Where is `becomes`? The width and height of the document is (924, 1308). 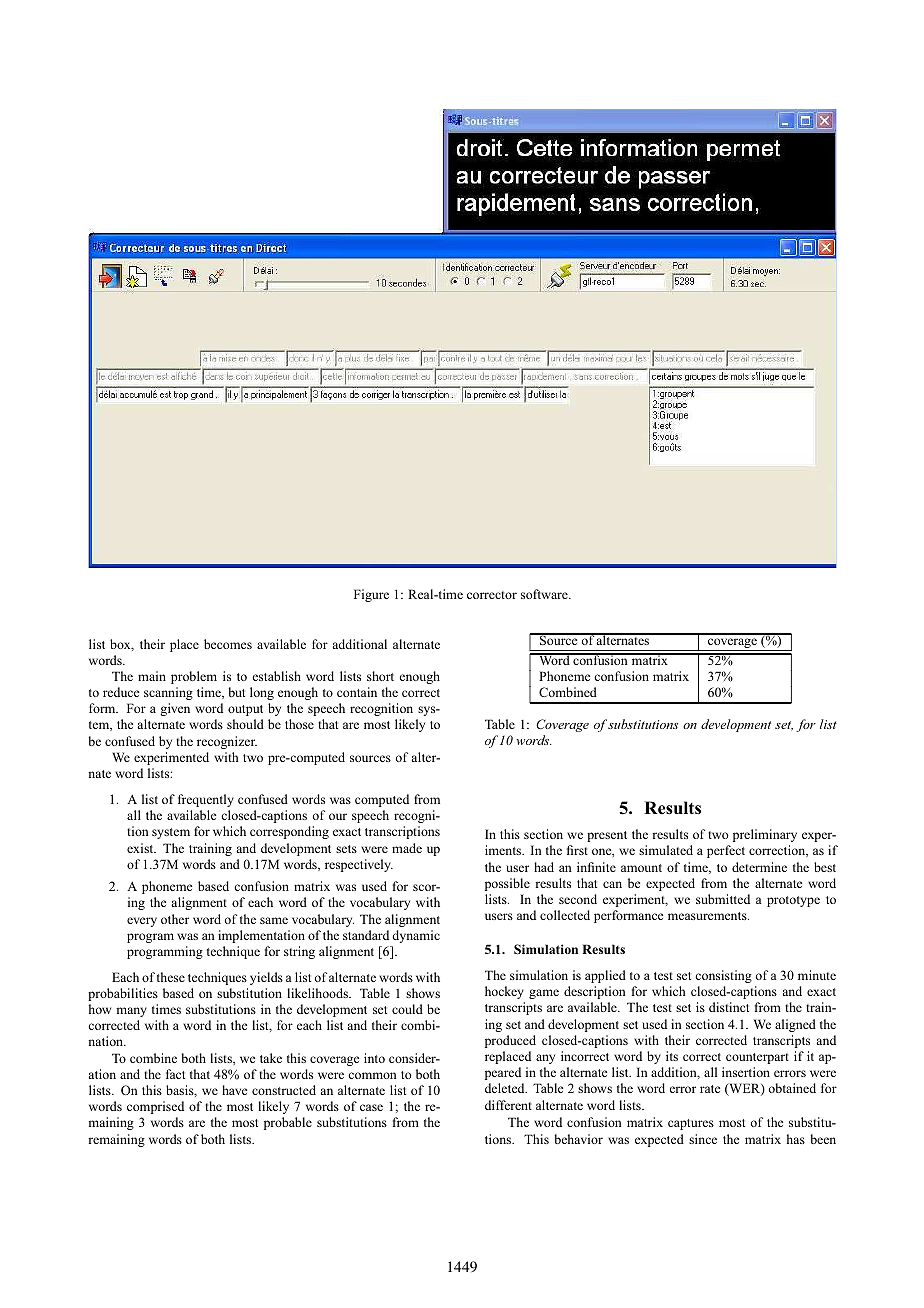
becomes is located at coordinates (228, 644).
